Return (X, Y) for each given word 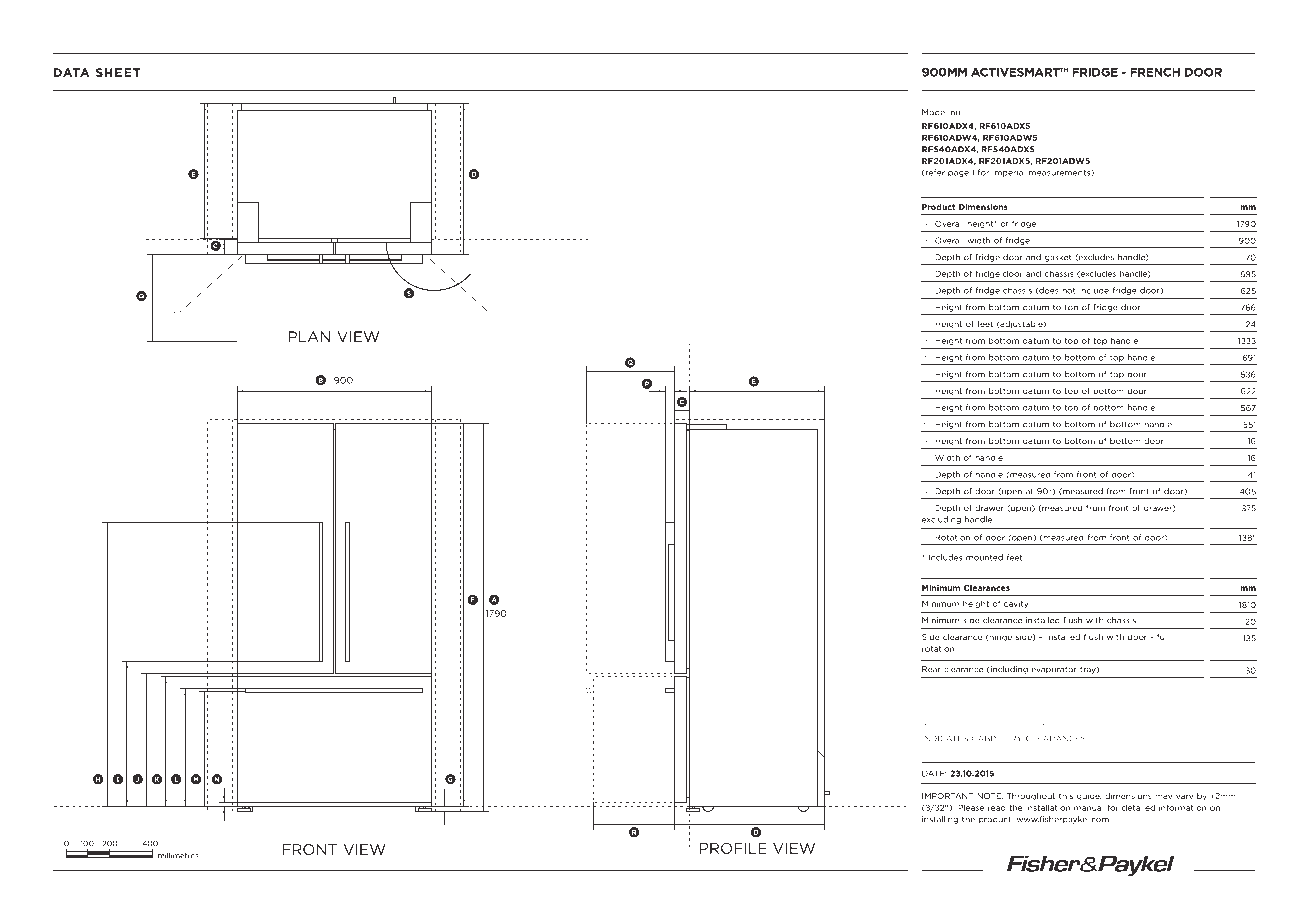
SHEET (118, 72)
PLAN (309, 337)
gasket (1058, 258)
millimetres (178, 855)
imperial (1009, 173)
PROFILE (733, 848)
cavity (1016, 604)
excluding (941, 520)
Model (934, 112)
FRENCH (1155, 72)
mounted (984, 557)
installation (1048, 807)
